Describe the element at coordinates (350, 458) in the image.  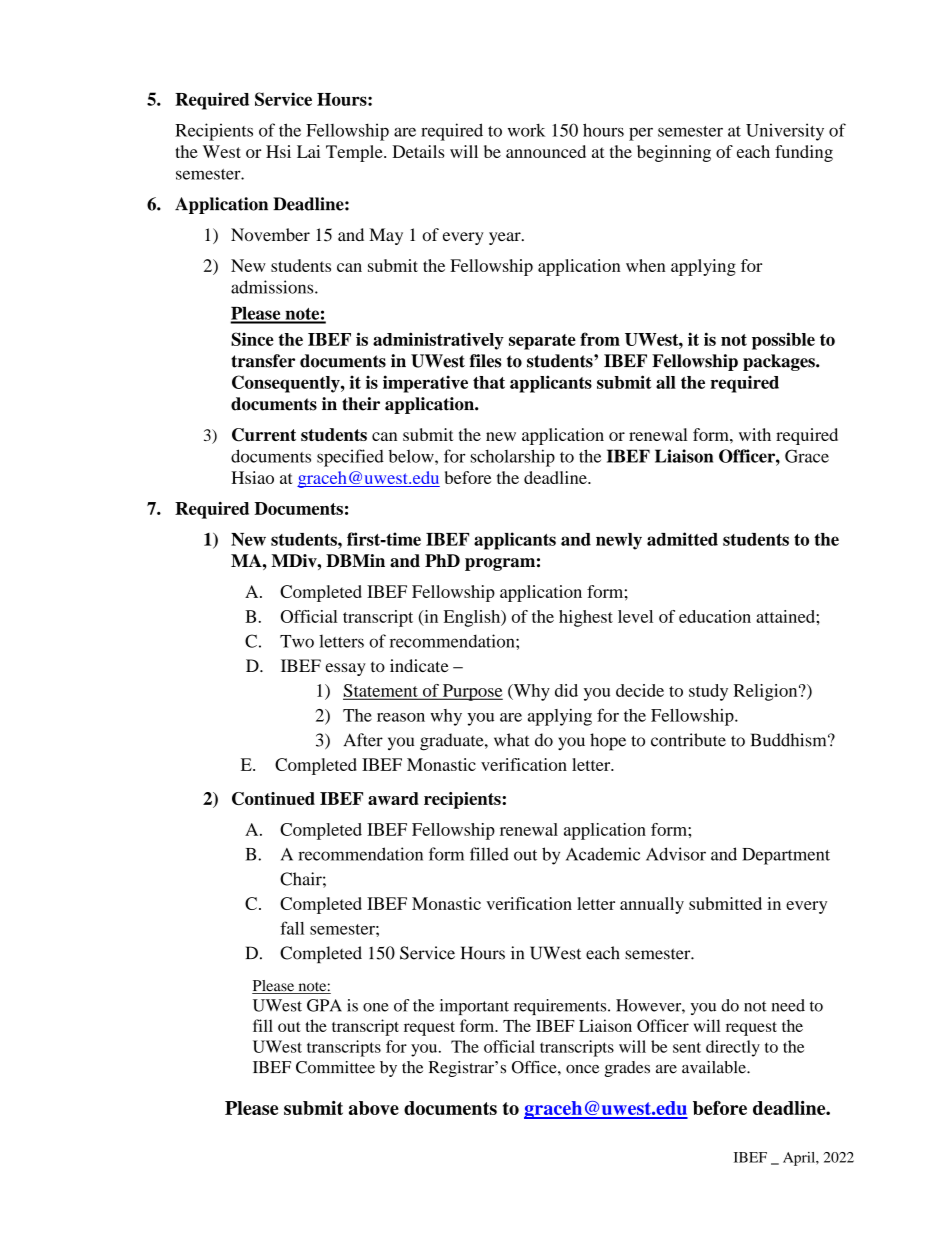
I see `specified` at that location.
